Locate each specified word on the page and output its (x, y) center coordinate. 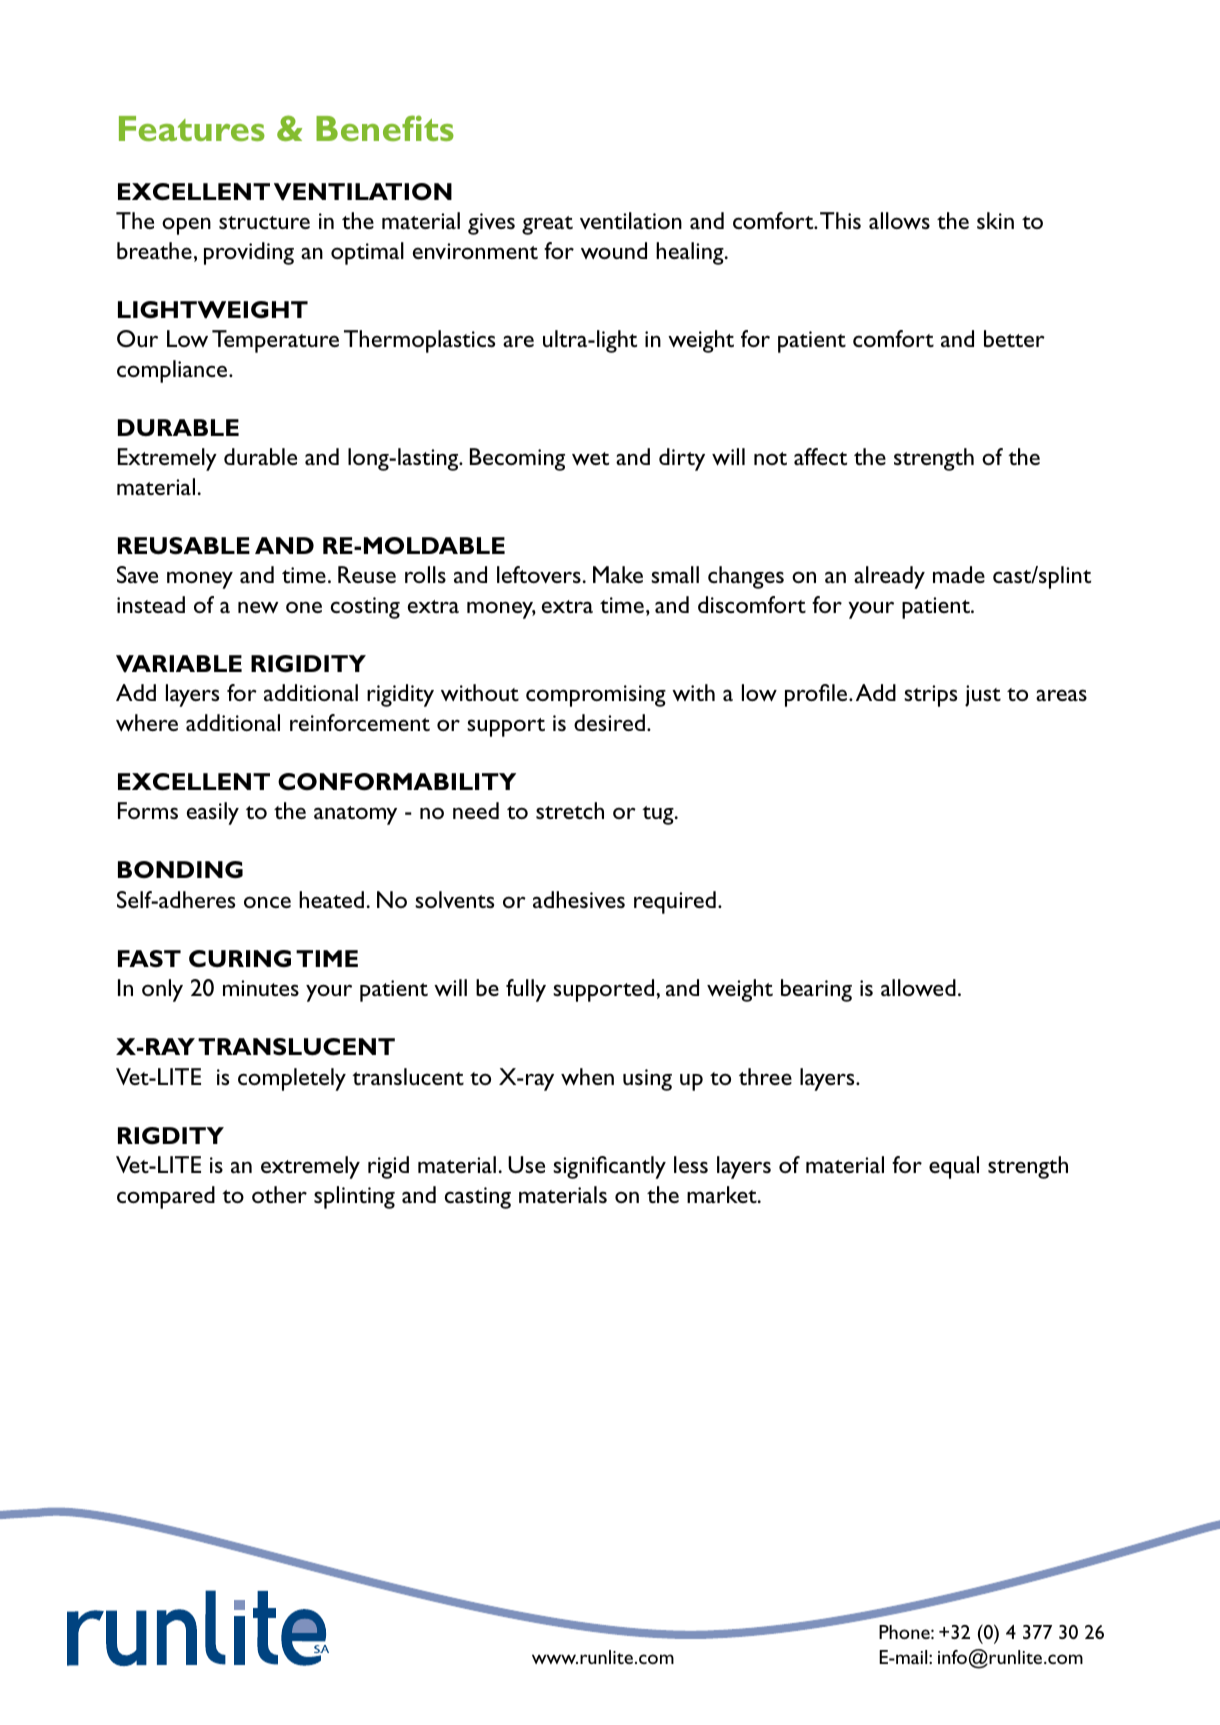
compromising (596, 696)
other (279, 1194)
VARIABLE (179, 664)
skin (995, 220)
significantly (609, 1167)
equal (954, 1167)
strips (930, 696)
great (547, 225)
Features (192, 128)
